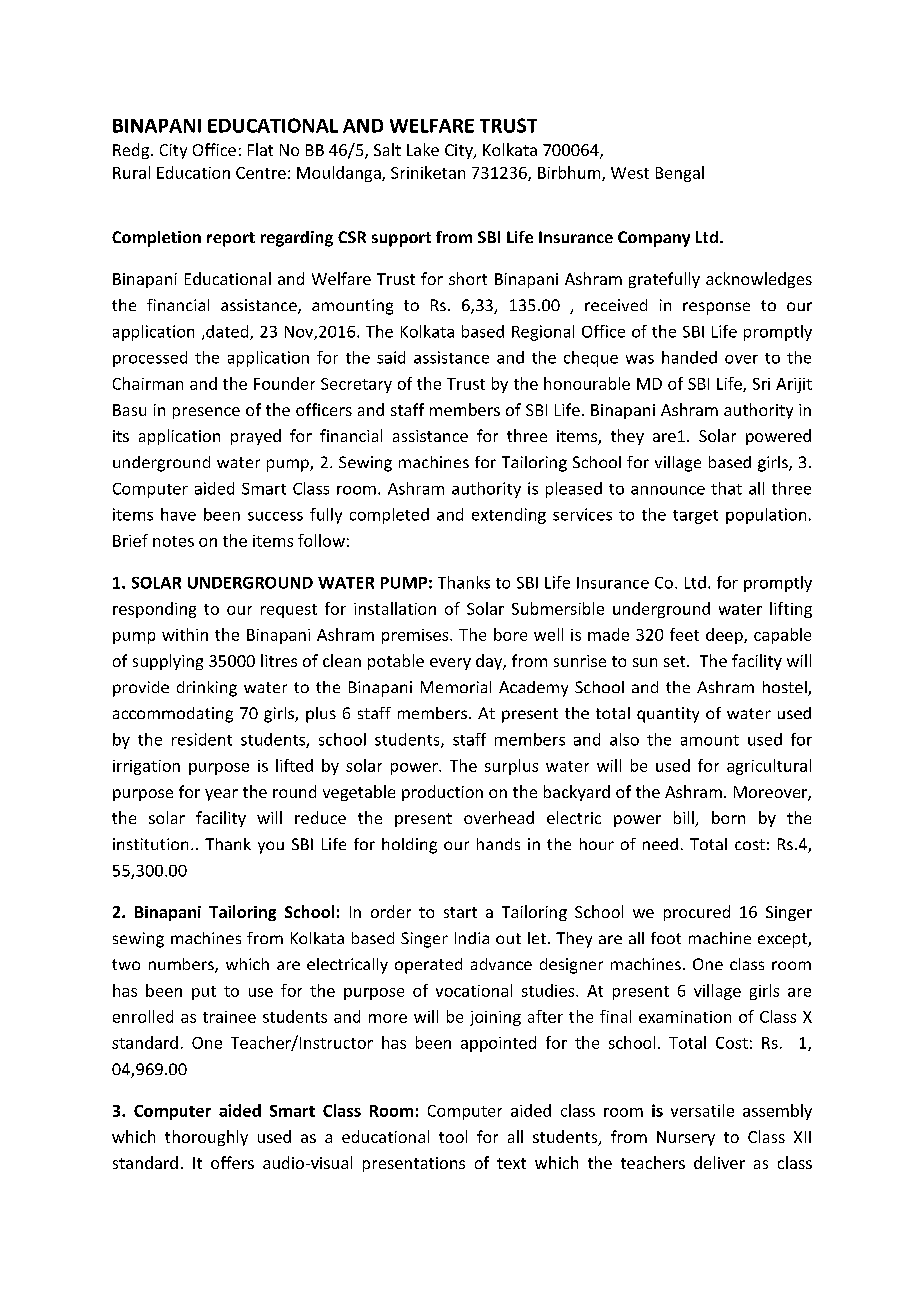 The image size is (924, 1308). I want to click on thoroughly, so click(206, 1138).
